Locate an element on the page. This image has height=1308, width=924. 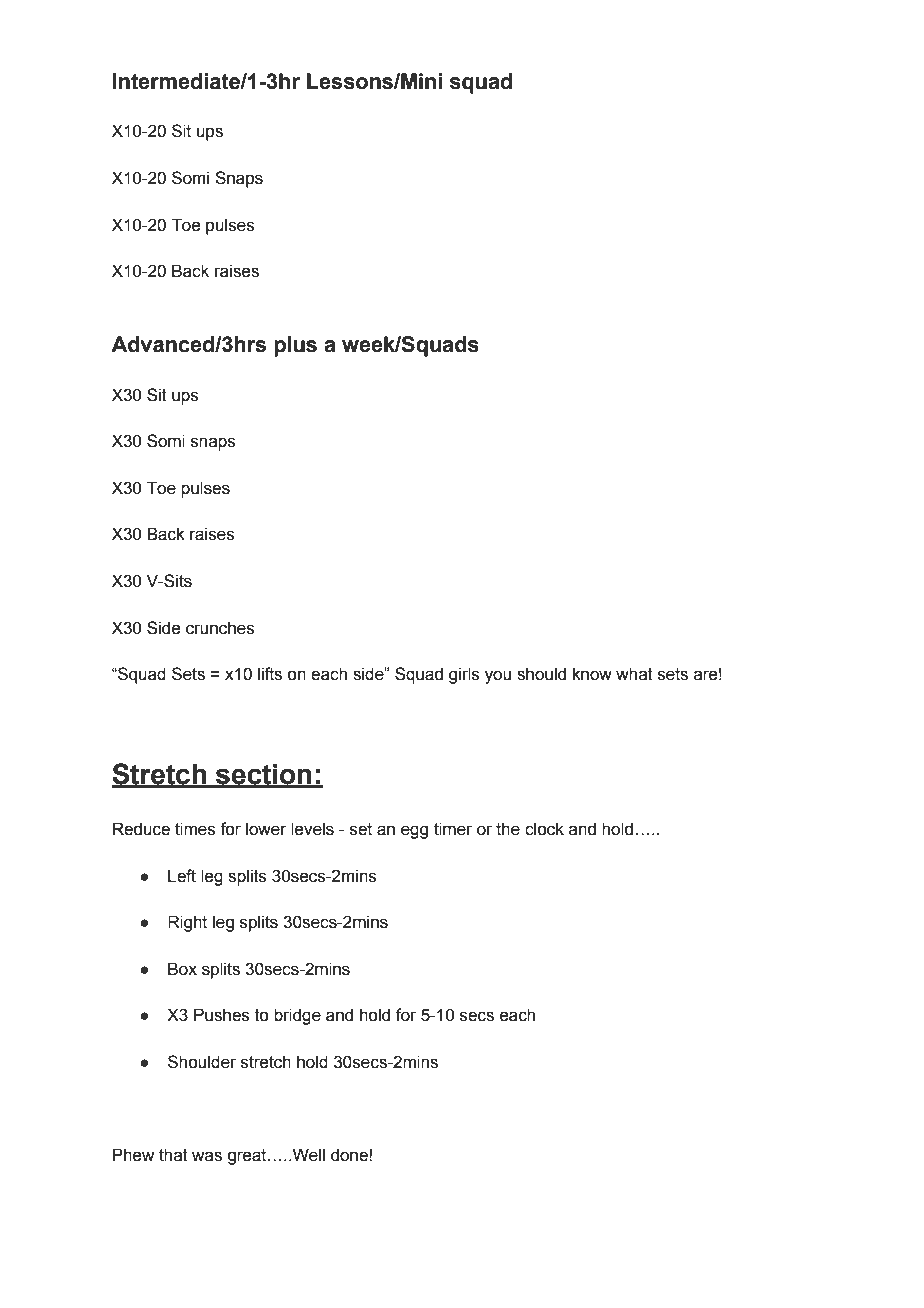
what is located at coordinates (634, 674).
